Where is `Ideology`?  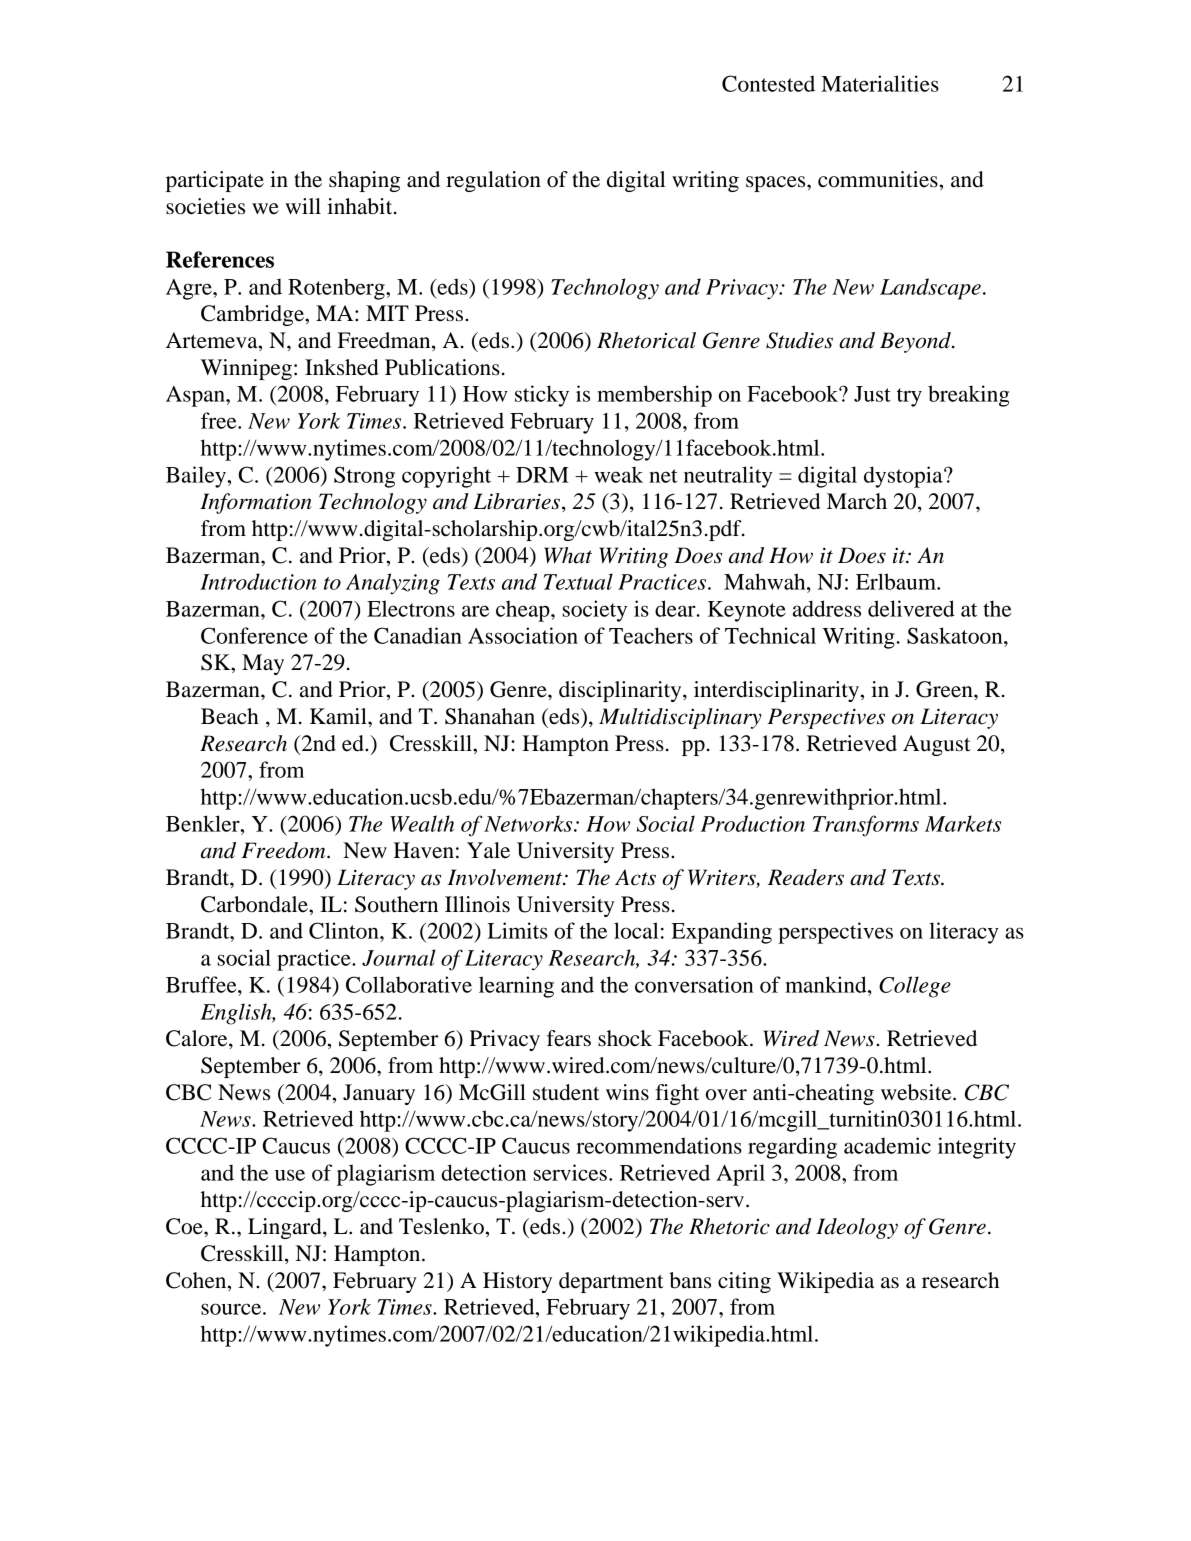 Ideology is located at coordinates (857, 1228).
